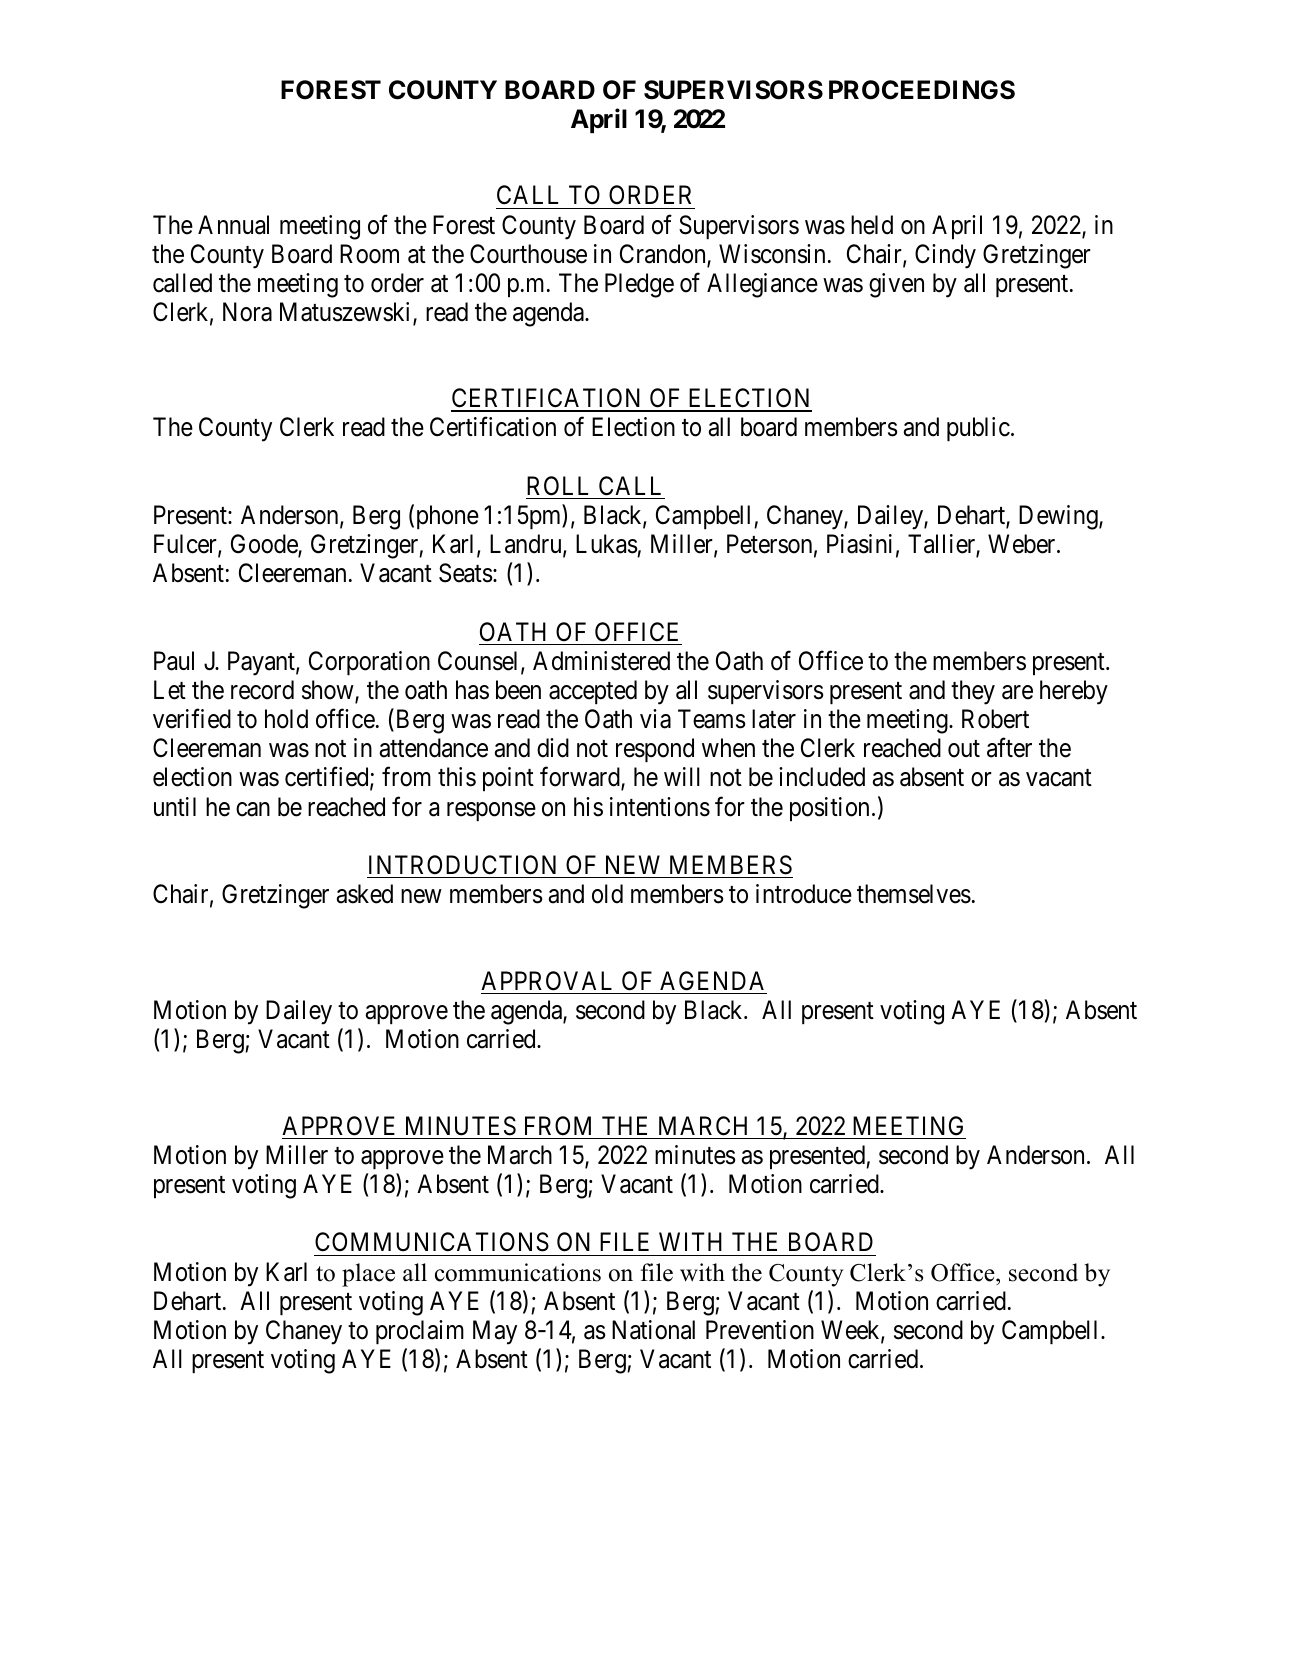 This screenshot has width=1294, height=1674. I want to click on Cindy, so click(945, 256).
